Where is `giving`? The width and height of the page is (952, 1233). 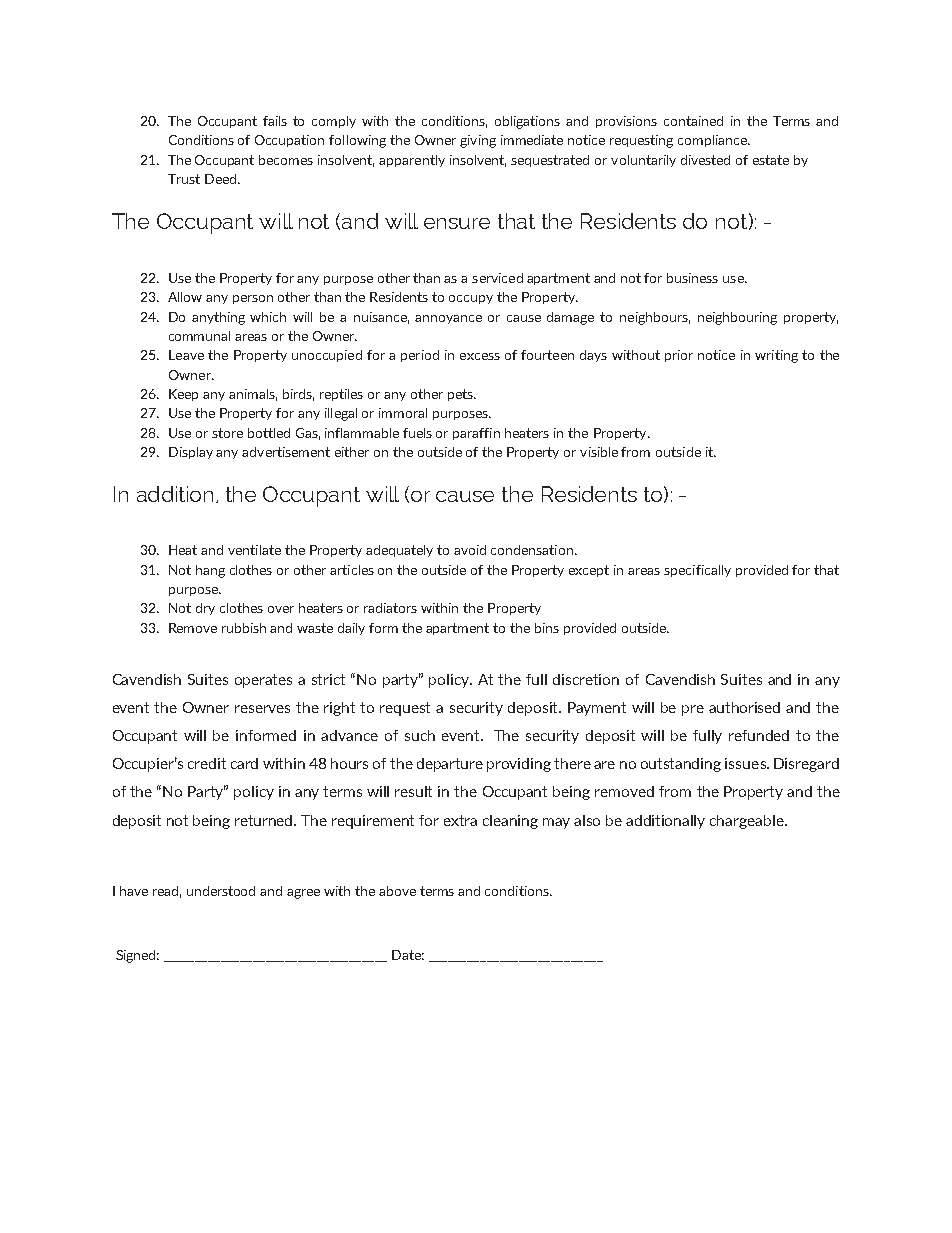 giving is located at coordinates (478, 141).
